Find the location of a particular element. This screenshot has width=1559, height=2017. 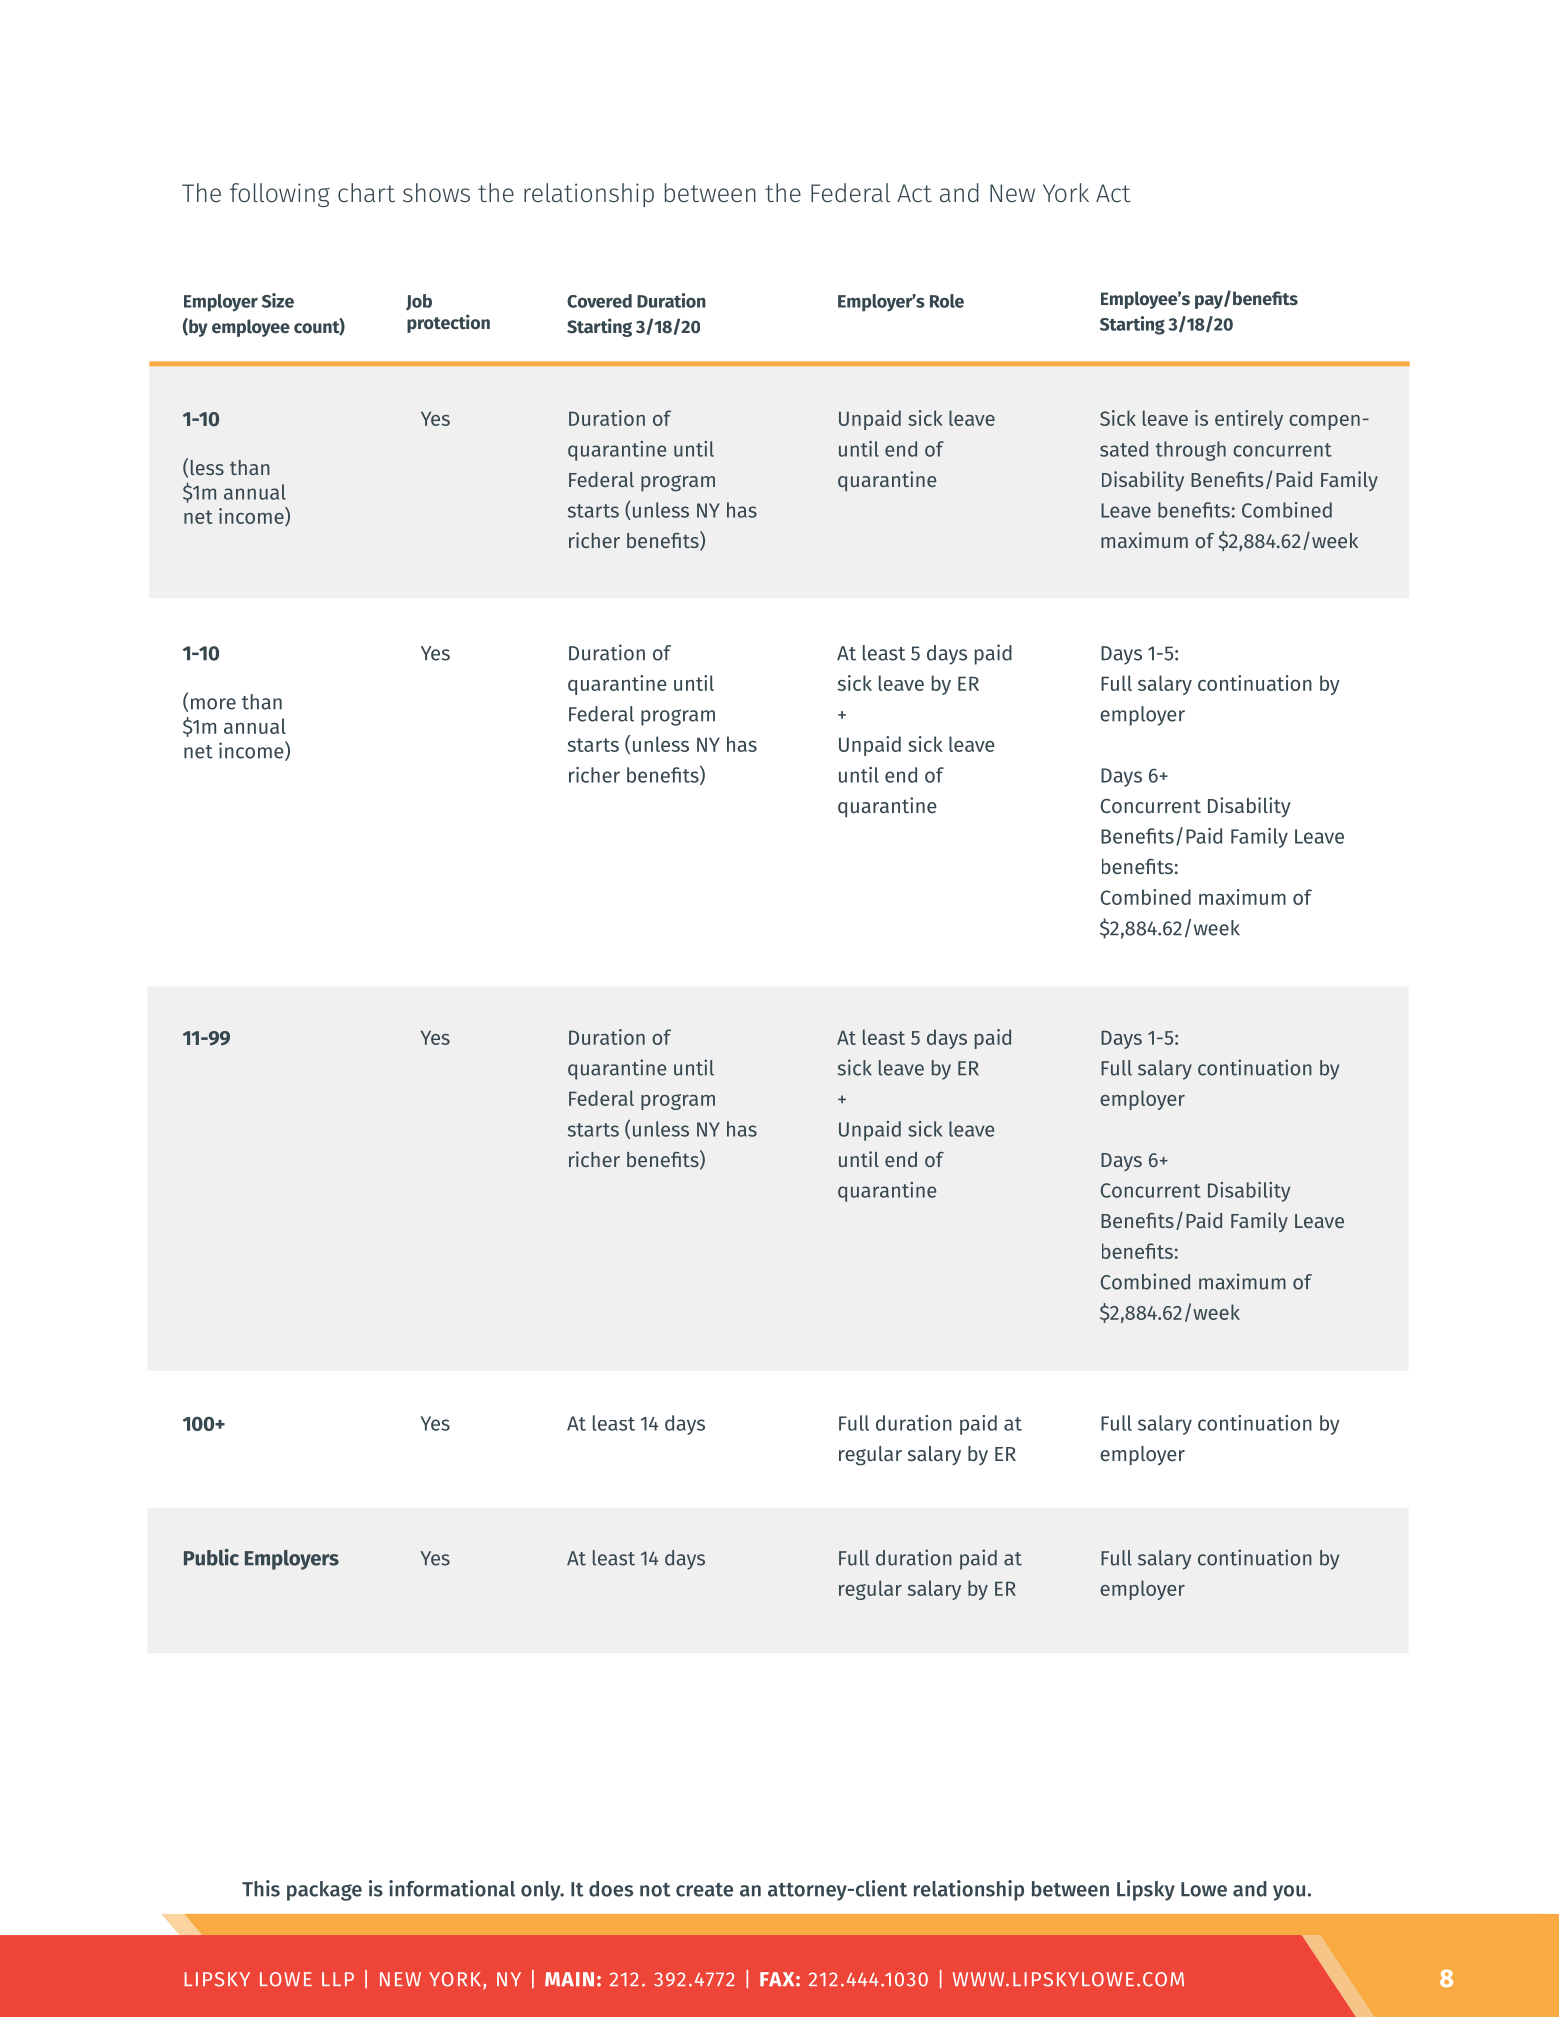

you is located at coordinates (1289, 1893).
